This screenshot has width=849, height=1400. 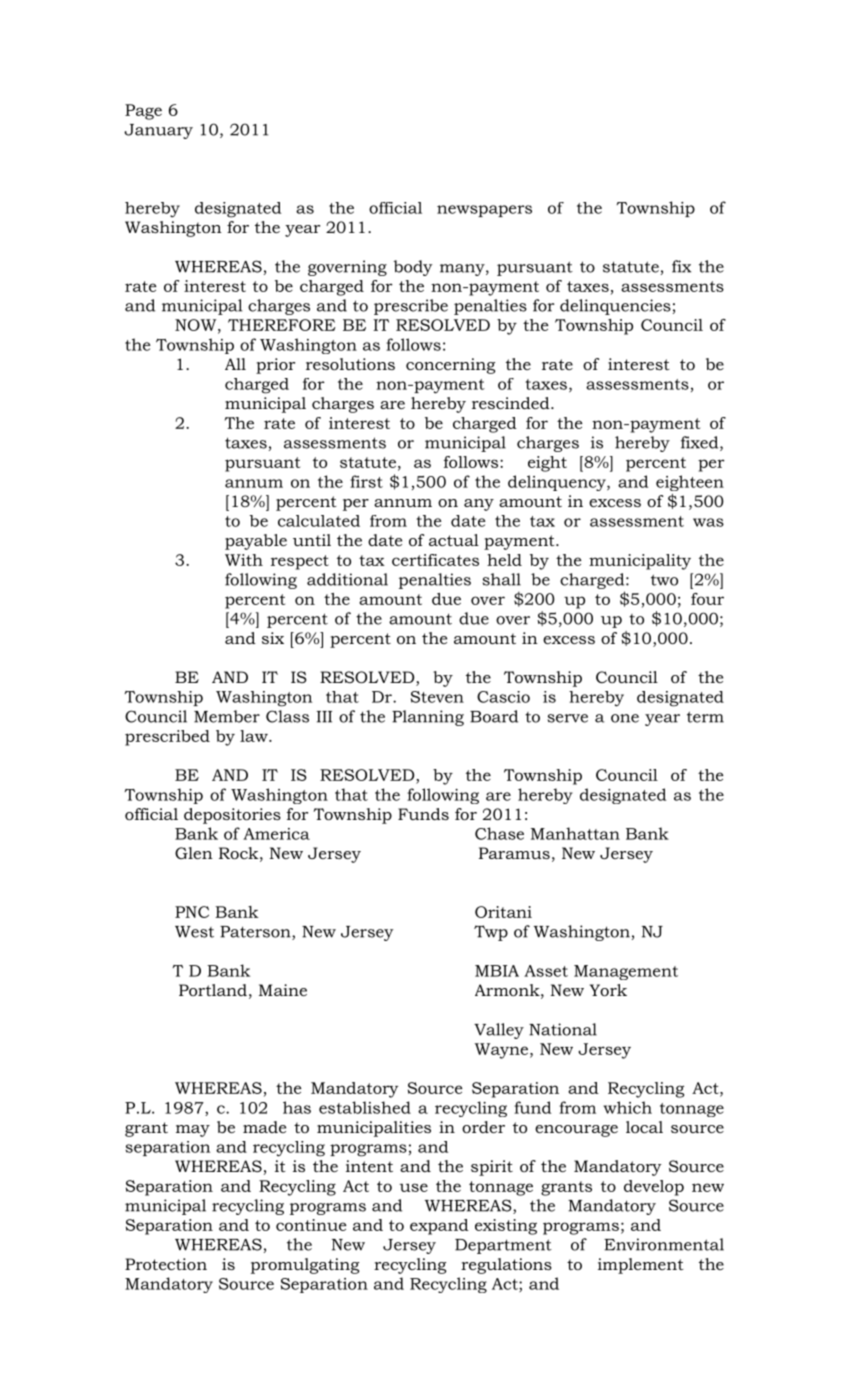 I want to click on delinquencies, so click(x=615, y=307).
